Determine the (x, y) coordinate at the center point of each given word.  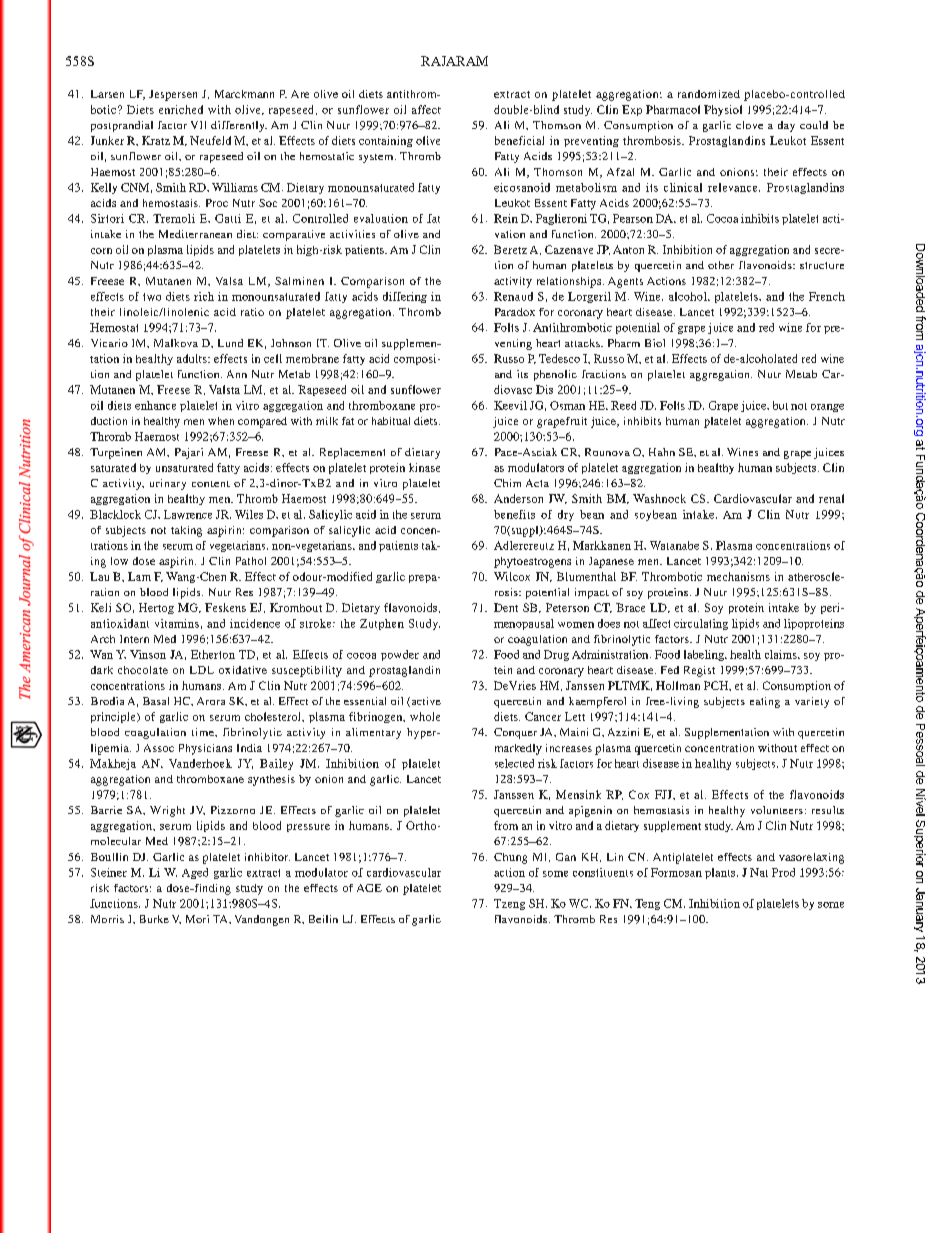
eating (765, 702)
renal (831, 498)
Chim (507, 483)
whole (425, 716)
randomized (709, 94)
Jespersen (173, 95)
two (152, 297)
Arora (211, 701)
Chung (510, 858)
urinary (168, 484)
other (721, 265)
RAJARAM (454, 61)
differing (405, 297)
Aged (195, 873)
